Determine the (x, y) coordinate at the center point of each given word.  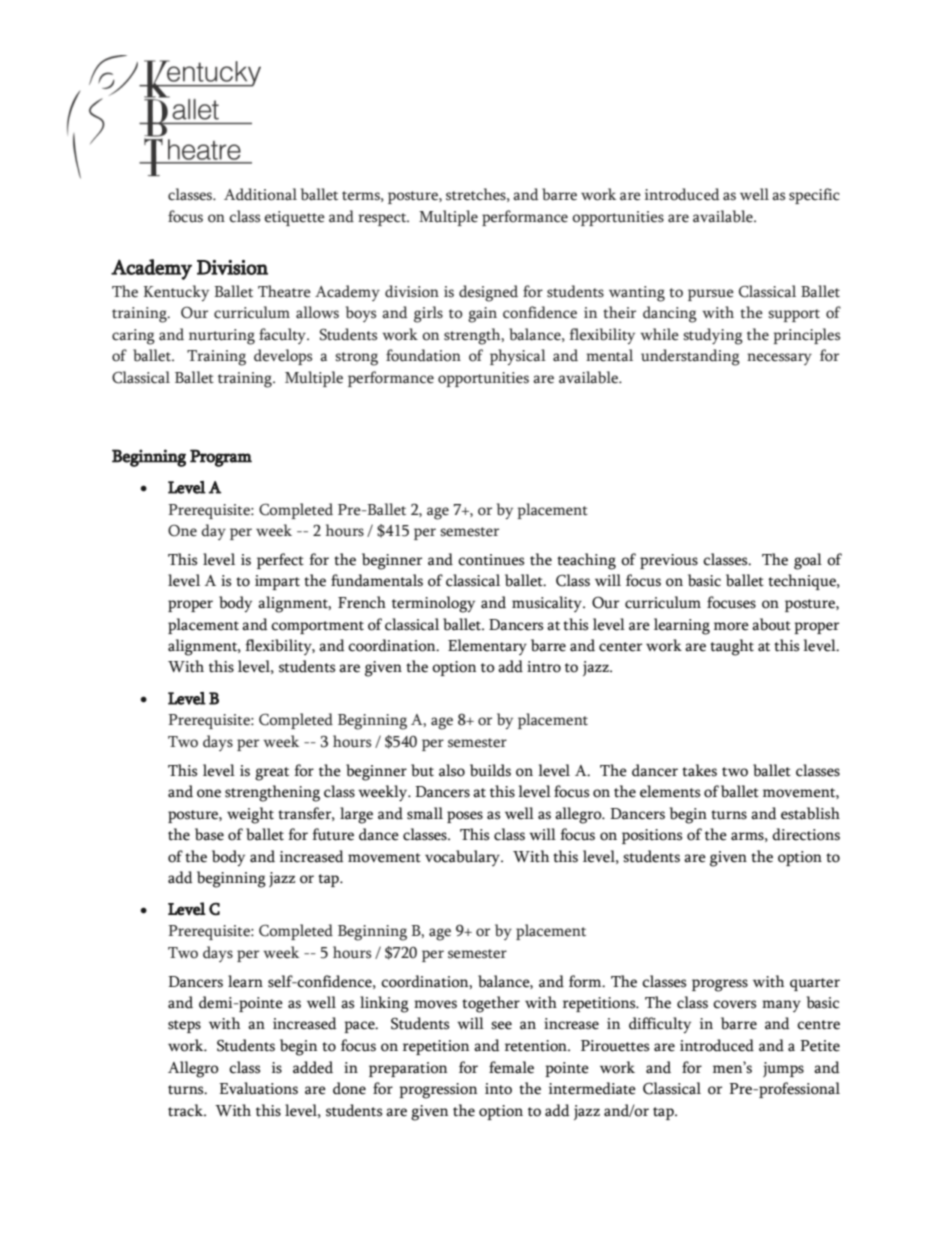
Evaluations (258, 1088)
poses (465, 817)
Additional (260, 194)
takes (699, 770)
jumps (783, 1069)
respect (383, 219)
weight (250, 815)
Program (221, 458)
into (498, 1089)
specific (814, 196)
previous (669, 561)
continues (491, 560)
